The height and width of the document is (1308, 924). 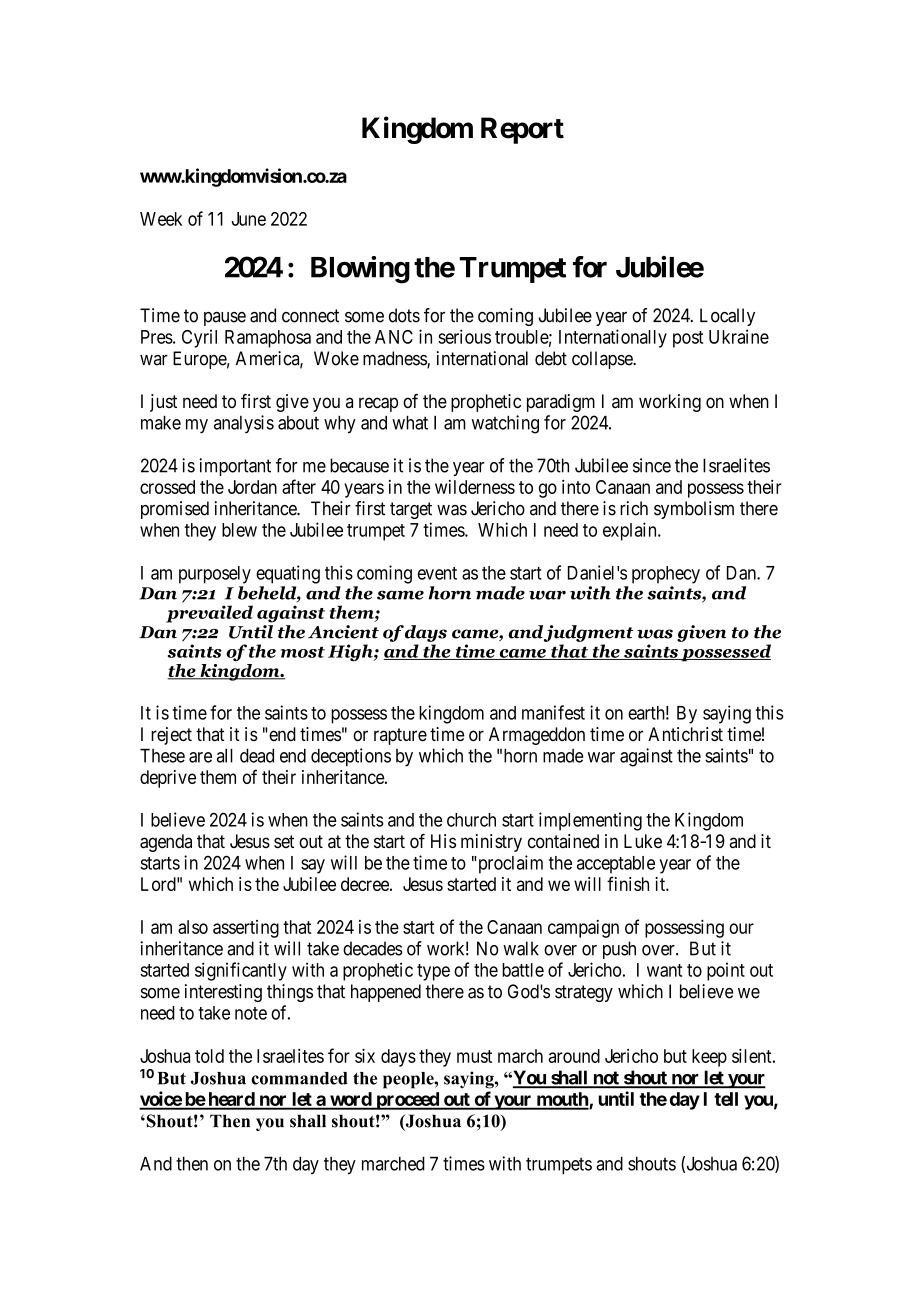 What do you see at coordinates (522, 130) in the document?
I see `Report` at bounding box center [522, 130].
